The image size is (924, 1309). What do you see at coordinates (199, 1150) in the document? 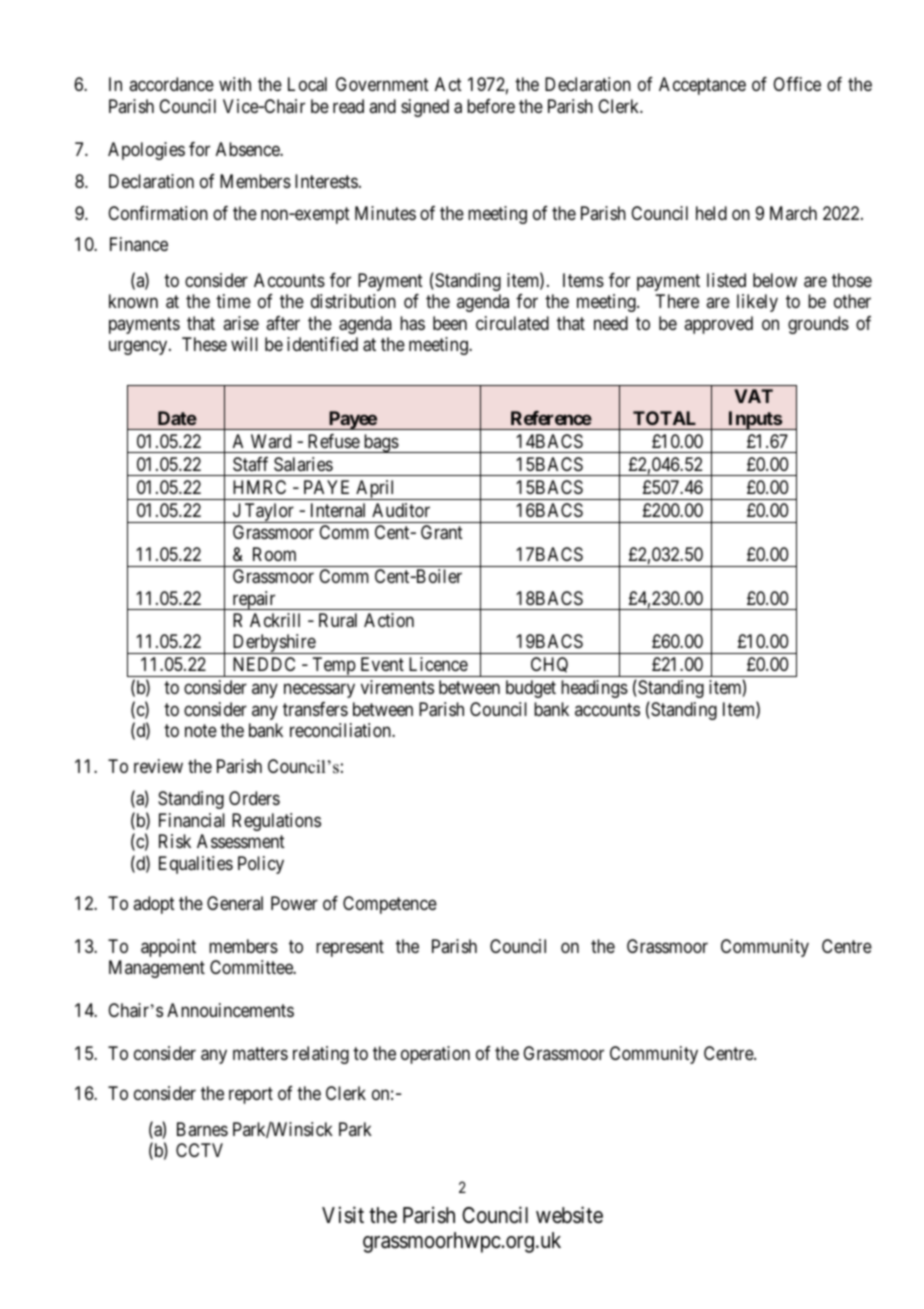
I see `CCTV` at bounding box center [199, 1150].
